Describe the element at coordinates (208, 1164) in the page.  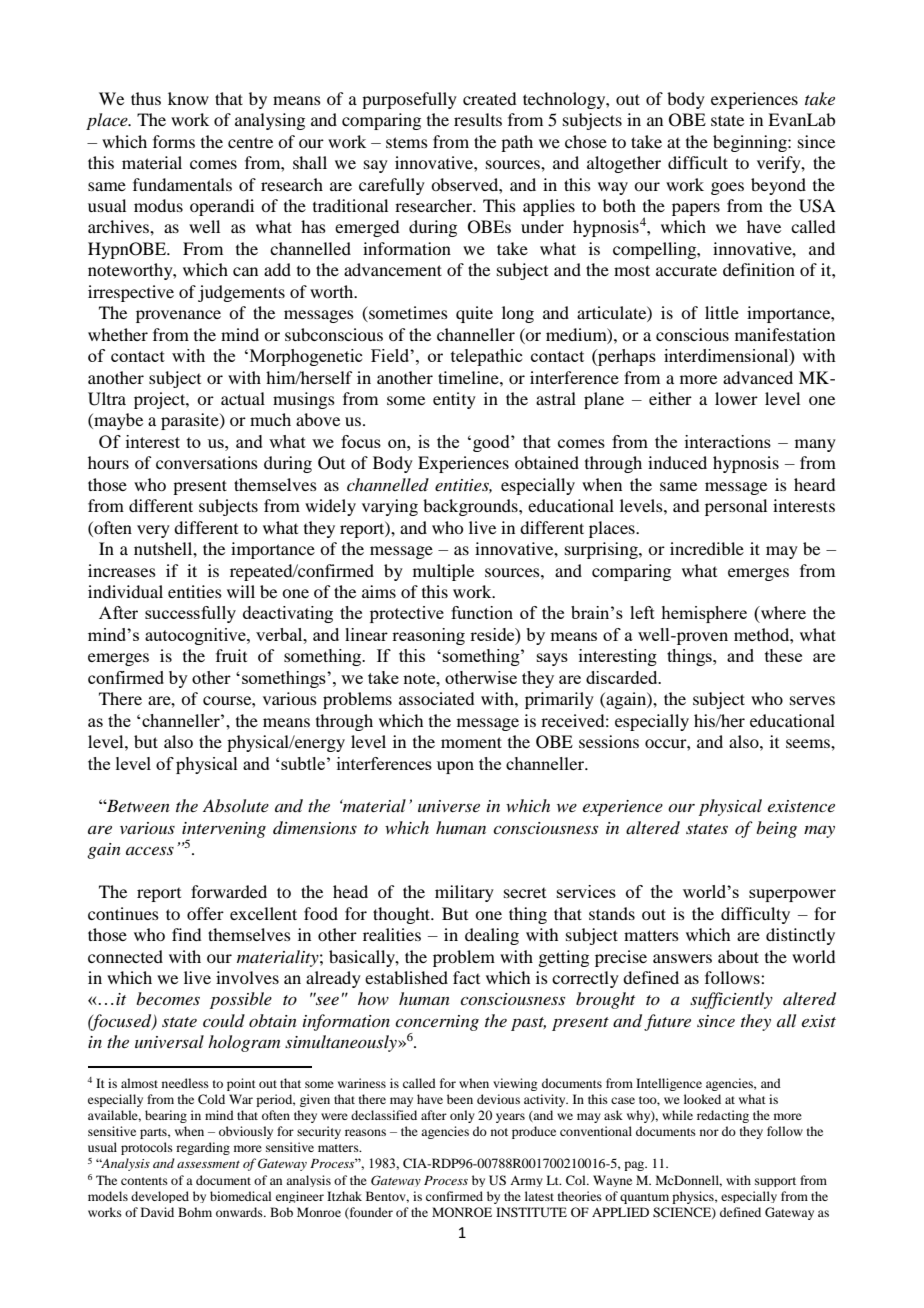
I see `assessment` at that location.
